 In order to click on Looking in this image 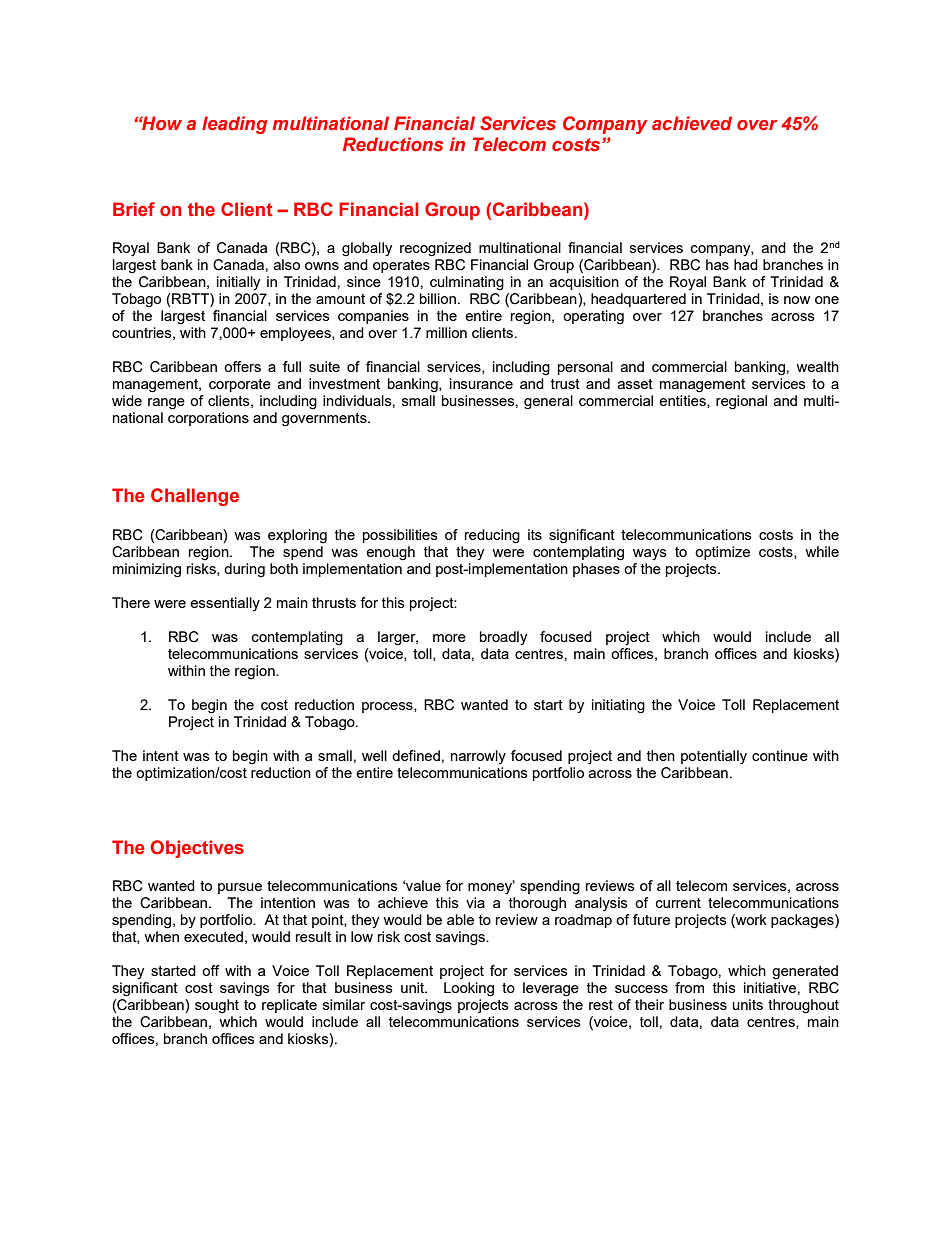, I will do `click(469, 989)`.
